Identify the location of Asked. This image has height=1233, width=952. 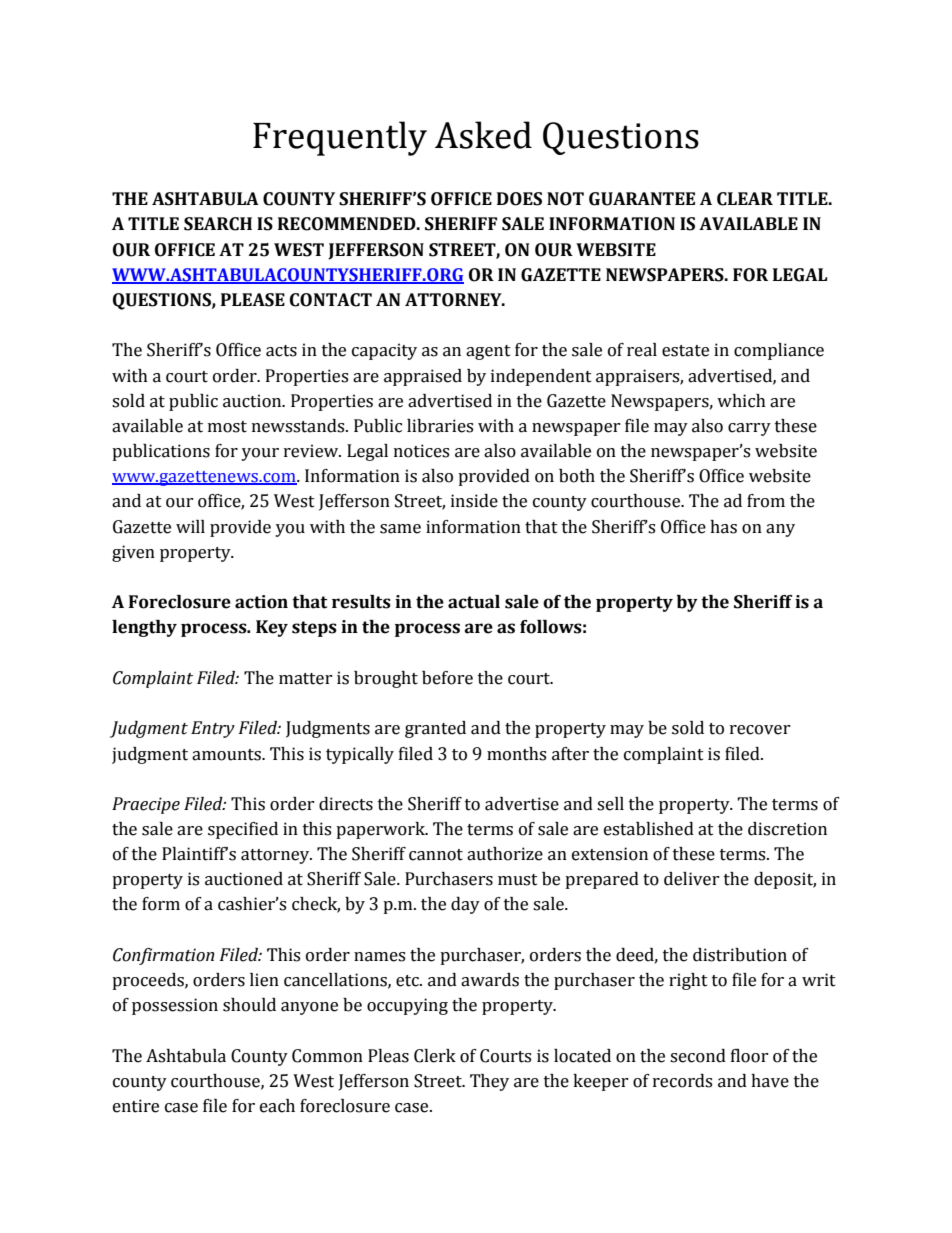
(483, 135).
